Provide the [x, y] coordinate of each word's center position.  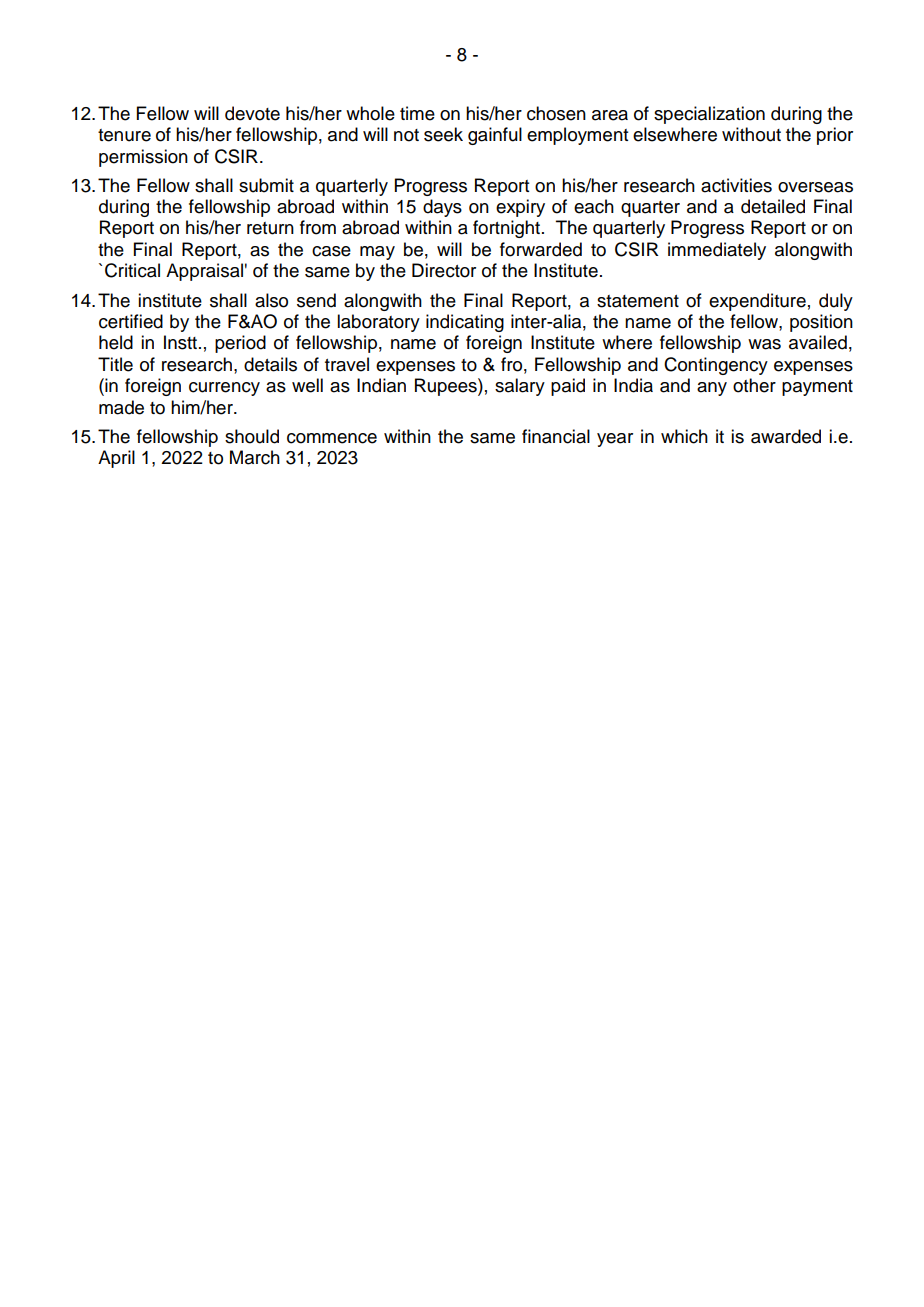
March [255, 457]
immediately [717, 251]
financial [556, 436]
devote [252, 113]
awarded [786, 436]
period [240, 344]
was [764, 344]
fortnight [506, 229]
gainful [495, 136]
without [751, 134]
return [270, 228]
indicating [465, 323]
